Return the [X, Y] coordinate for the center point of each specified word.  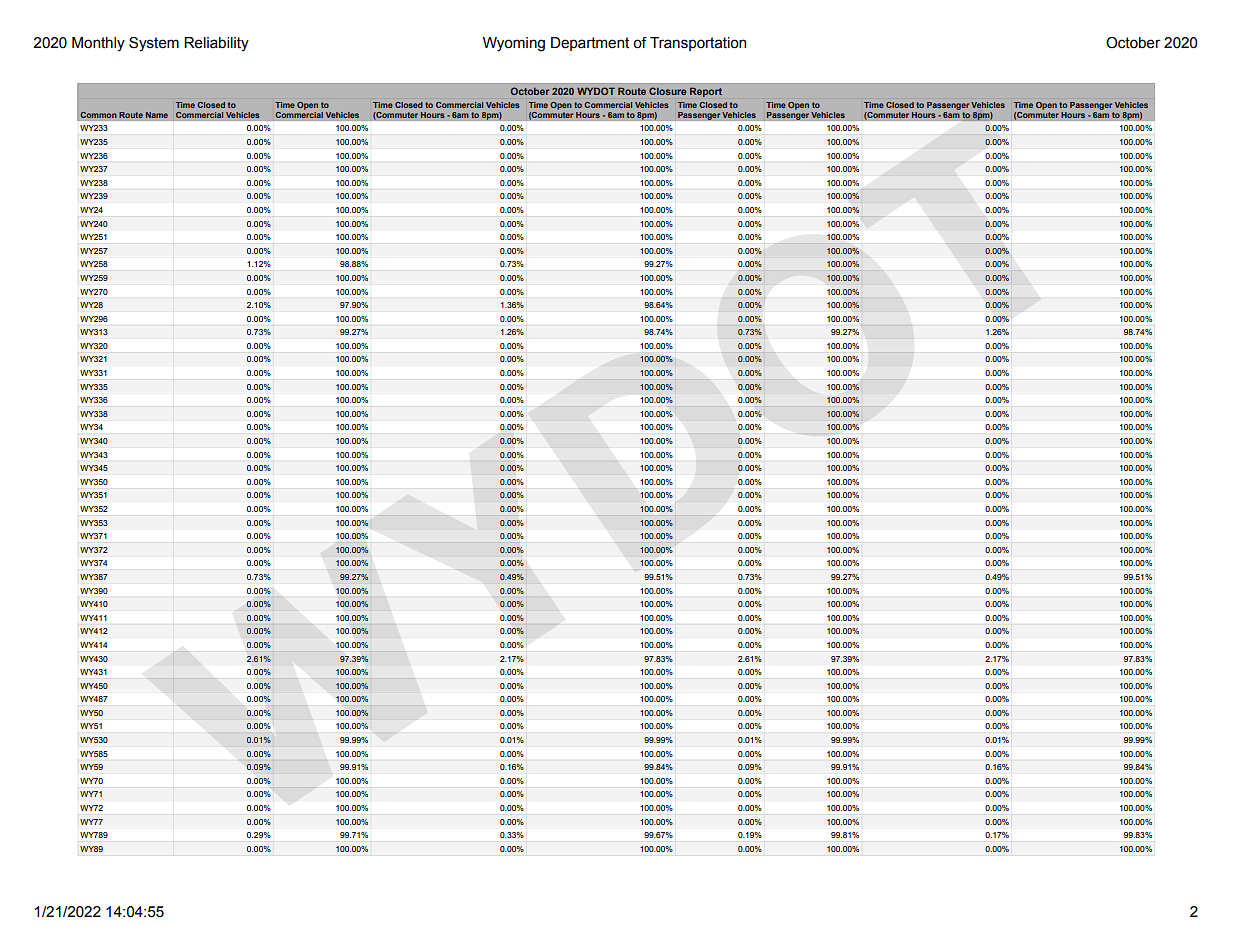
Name [157, 115]
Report [706, 92]
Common [98, 115]
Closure [667, 91]
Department [590, 44]
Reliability [216, 44]
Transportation [698, 44]
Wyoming [514, 44]
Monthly [98, 44]
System [154, 44]
